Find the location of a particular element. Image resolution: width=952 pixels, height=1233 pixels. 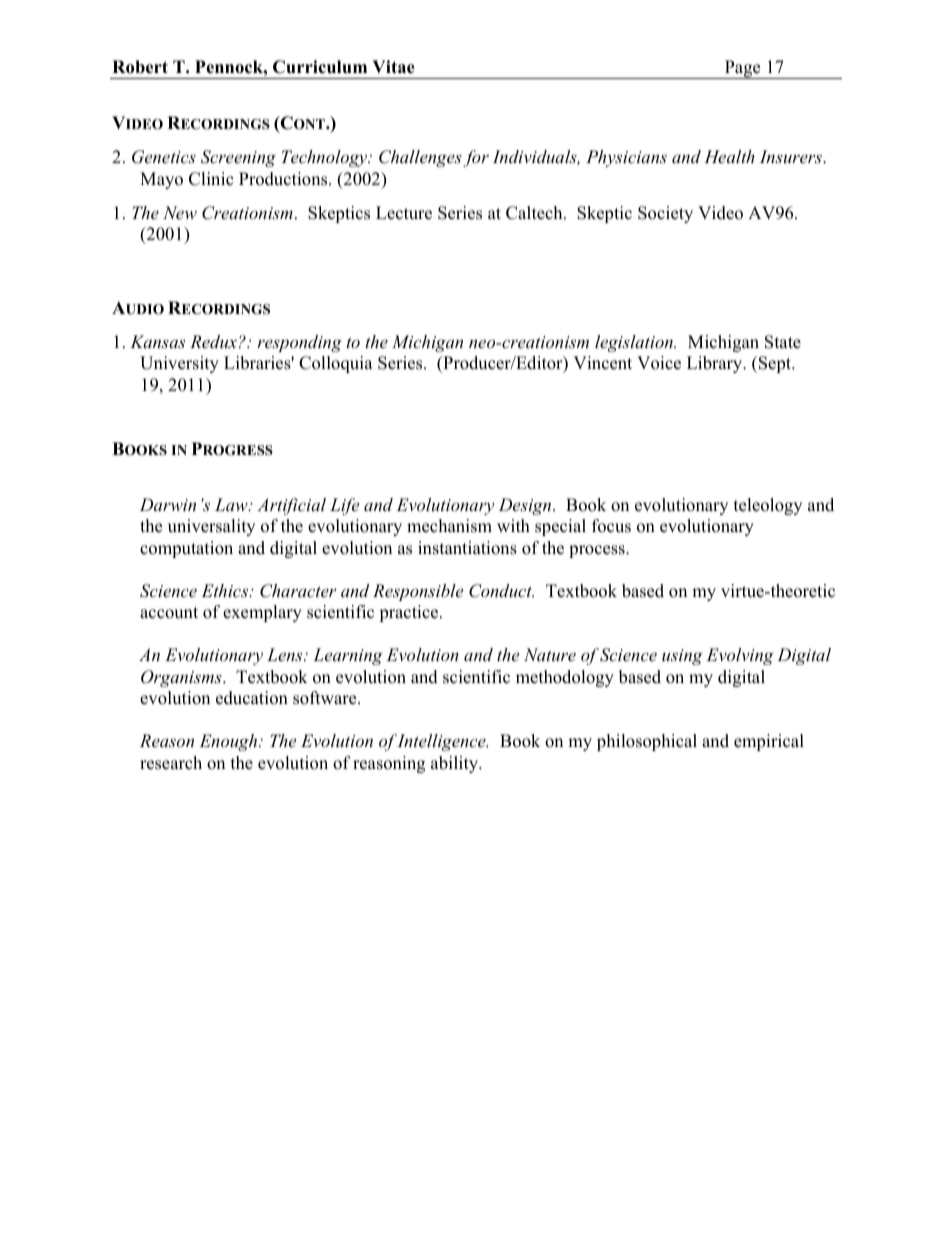

University is located at coordinates (179, 364).
